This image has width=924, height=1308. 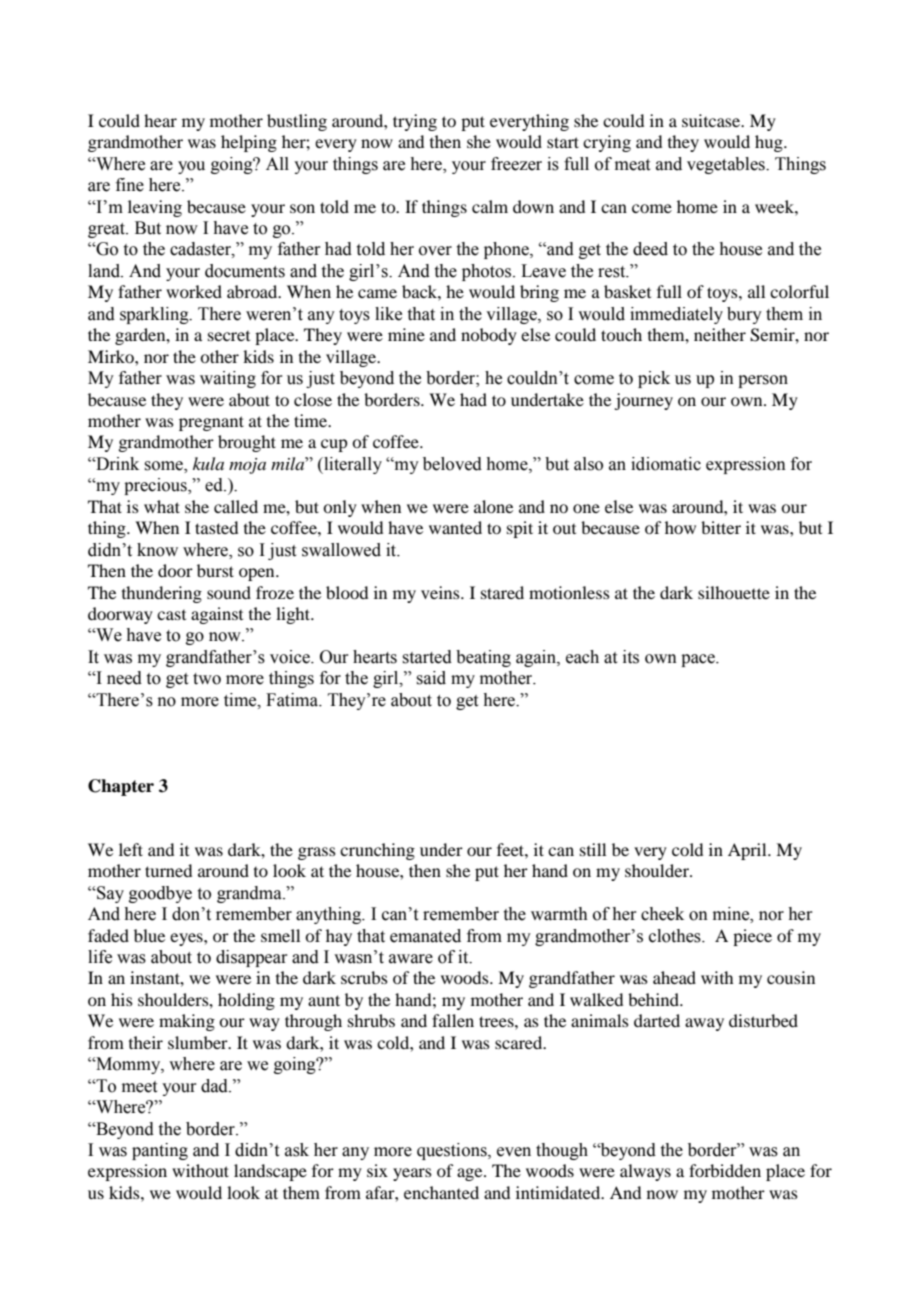 I want to click on beloved, so click(x=452, y=464).
